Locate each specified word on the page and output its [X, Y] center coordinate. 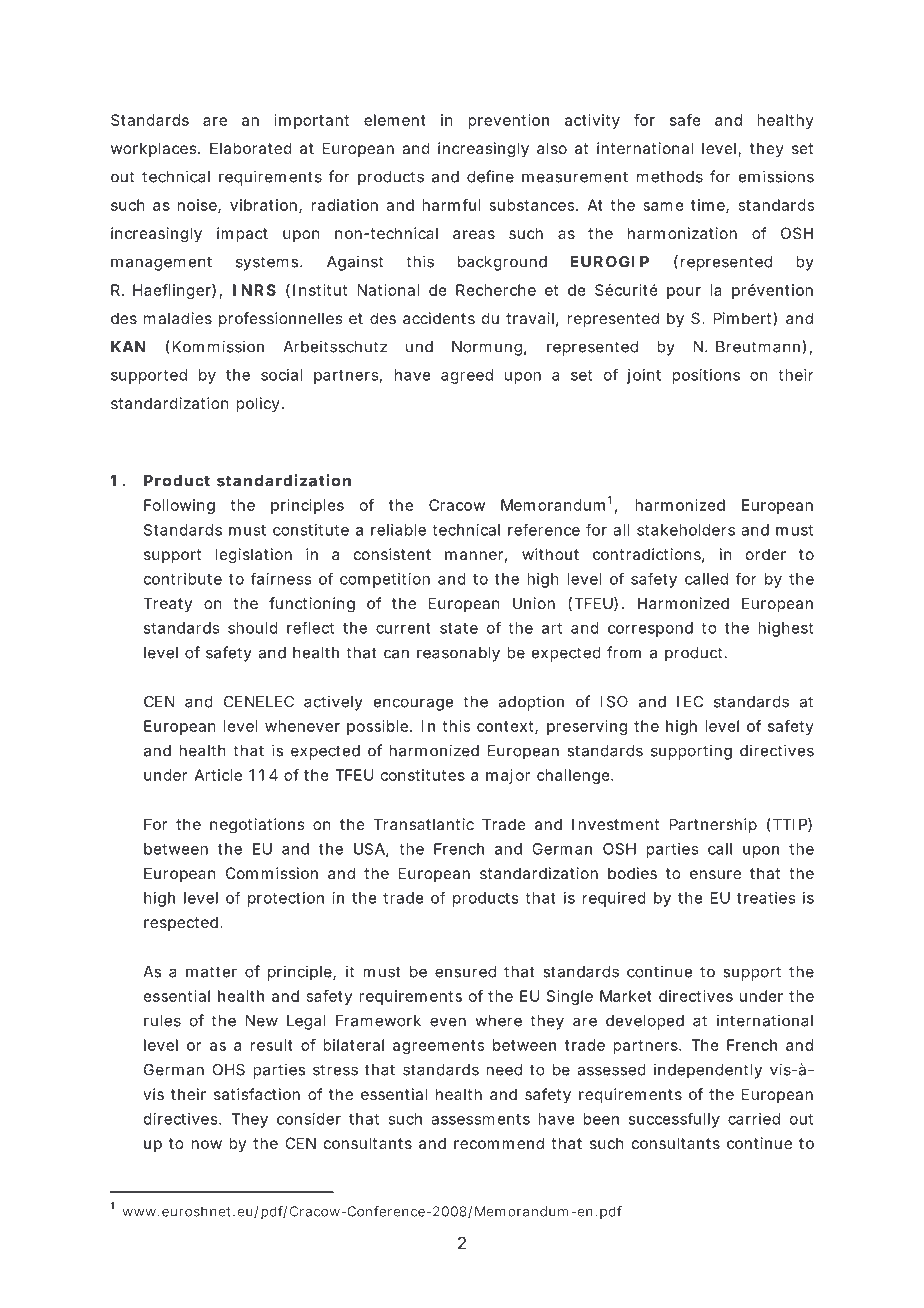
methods [670, 177]
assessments [480, 1119]
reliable [398, 530]
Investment [615, 824]
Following [179, 506]
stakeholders [686, 530]
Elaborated [251, 148]
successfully [674, 1120]
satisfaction [257, 1094]
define [490, 176]
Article [218, 775]
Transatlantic [424, 824]
